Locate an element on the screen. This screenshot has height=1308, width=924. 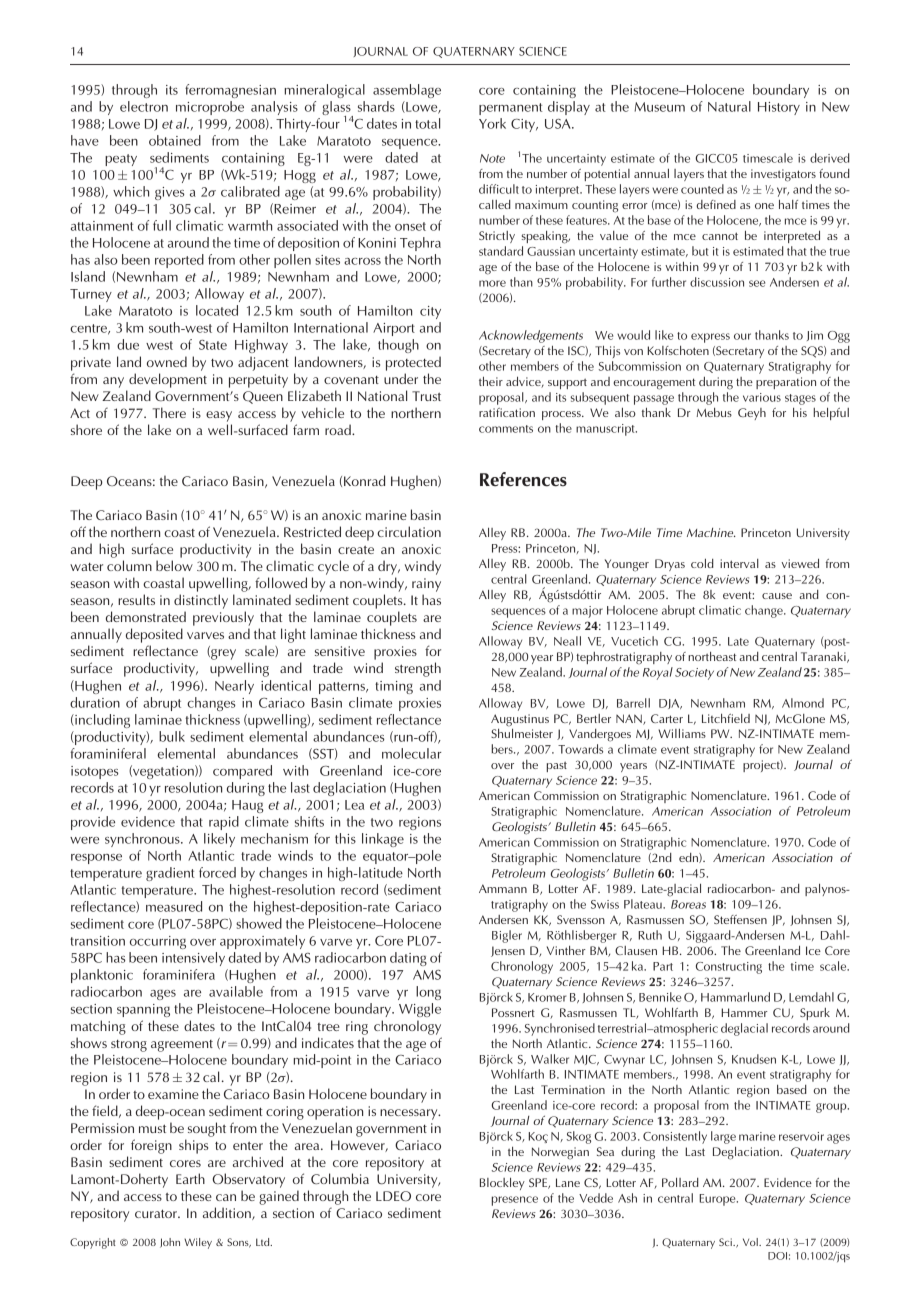
presence is located at coordinates (515, 1201).
